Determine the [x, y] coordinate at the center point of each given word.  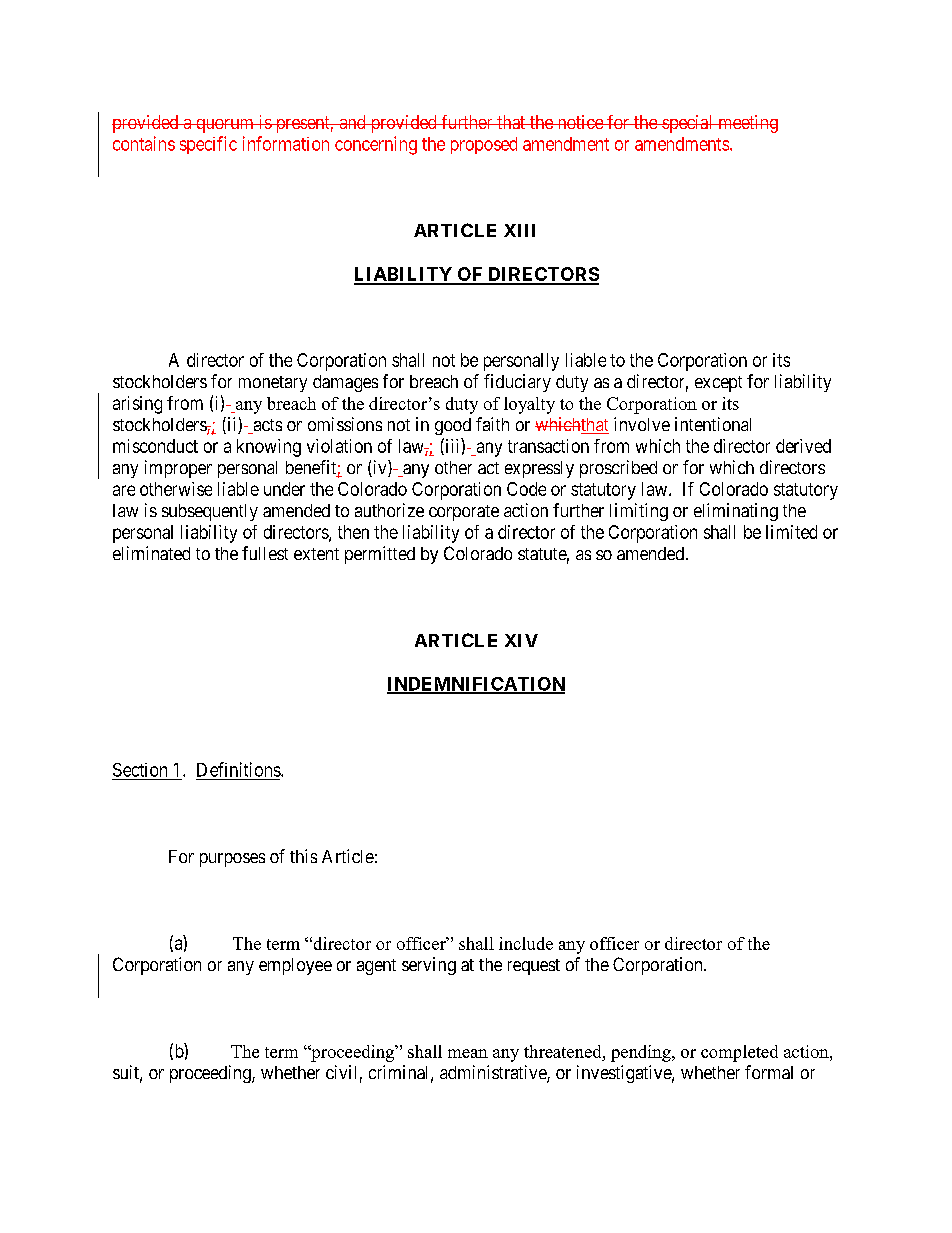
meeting [747, 124]
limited [791, 532]
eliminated [151, 553]
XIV [521, 640]
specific [208, 145]
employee [295, 966]
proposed [484, 145]
